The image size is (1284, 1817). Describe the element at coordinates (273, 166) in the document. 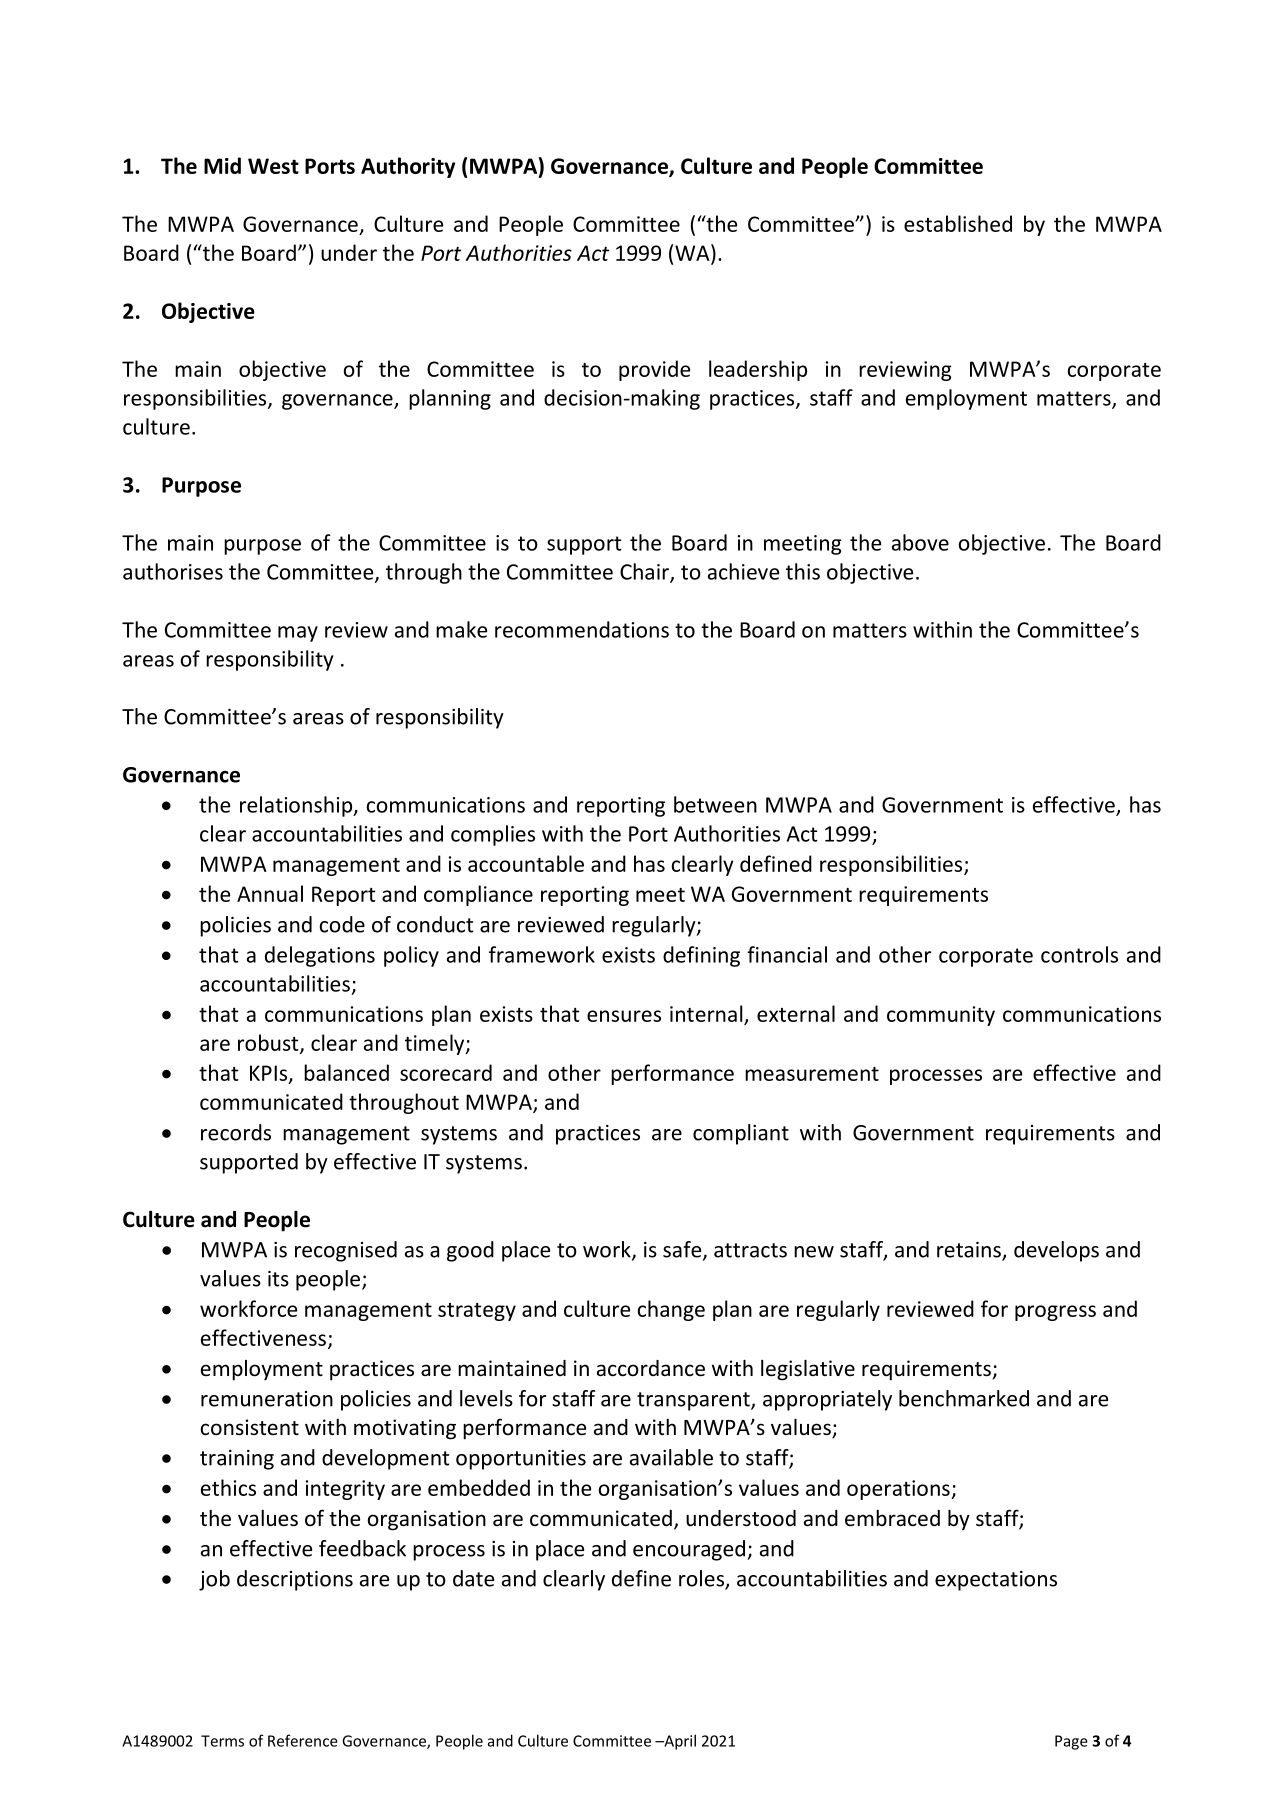

I see `West` at that location.
